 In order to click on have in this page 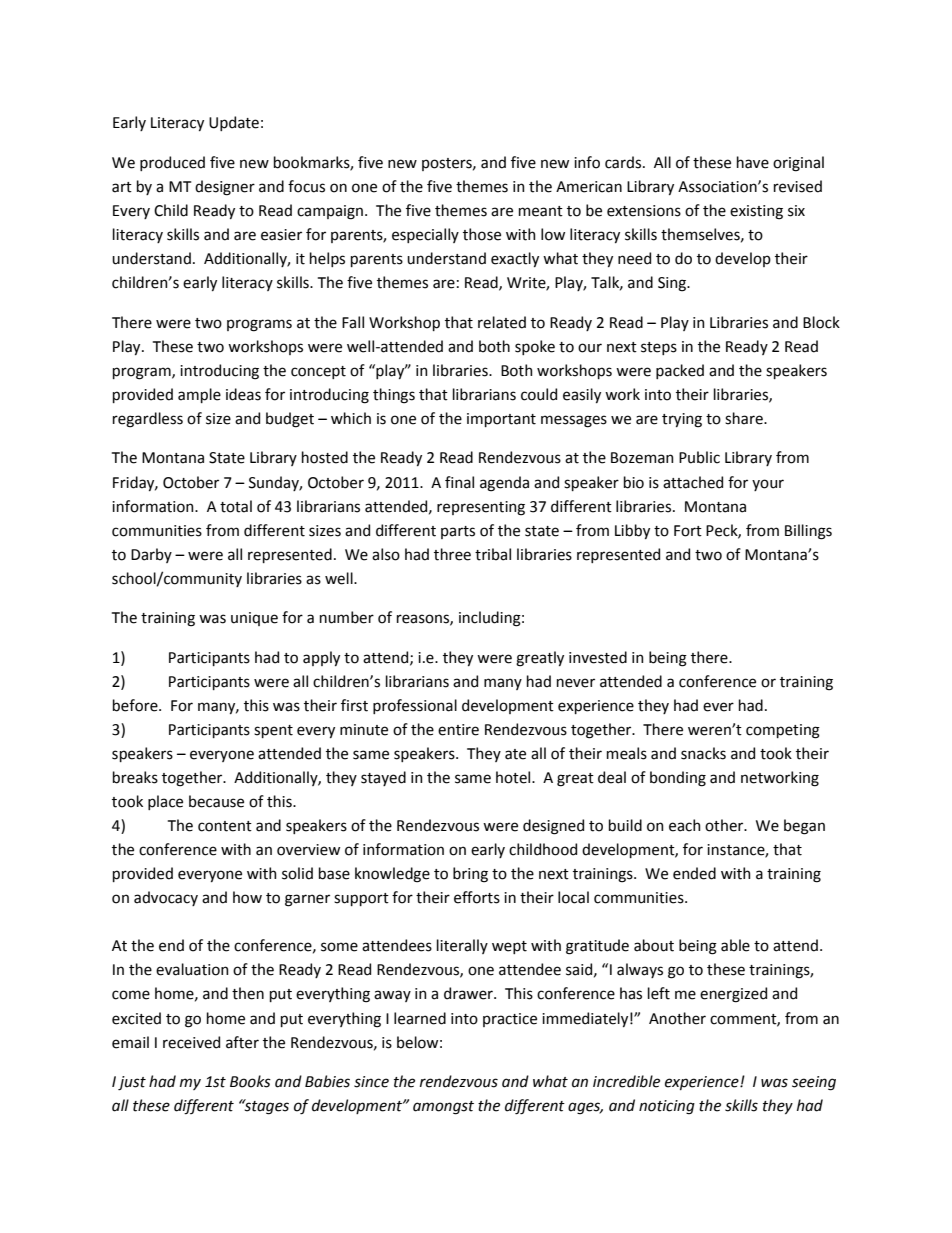, I will do `click(753, 162)`.
